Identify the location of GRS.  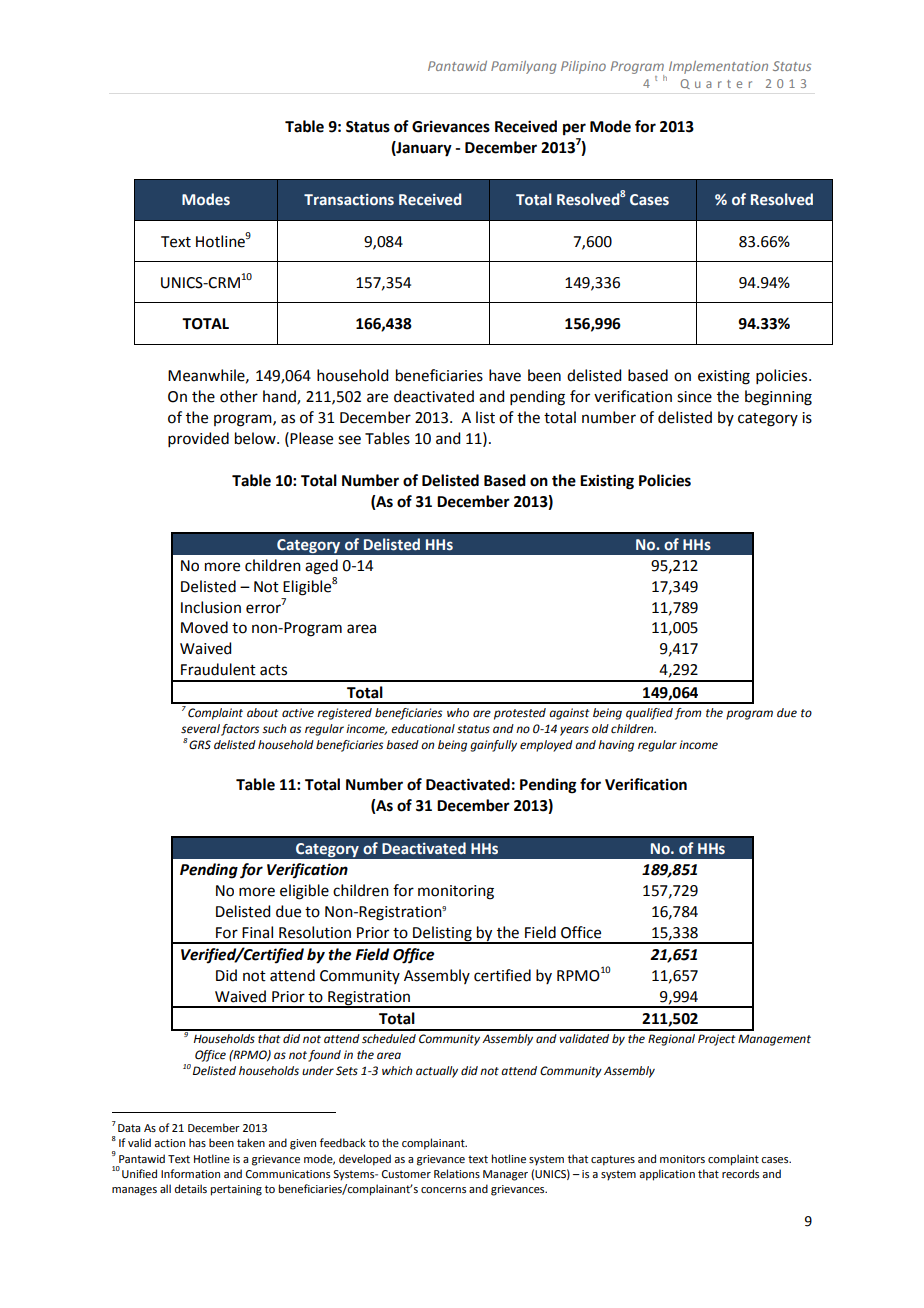
(200, 745).
